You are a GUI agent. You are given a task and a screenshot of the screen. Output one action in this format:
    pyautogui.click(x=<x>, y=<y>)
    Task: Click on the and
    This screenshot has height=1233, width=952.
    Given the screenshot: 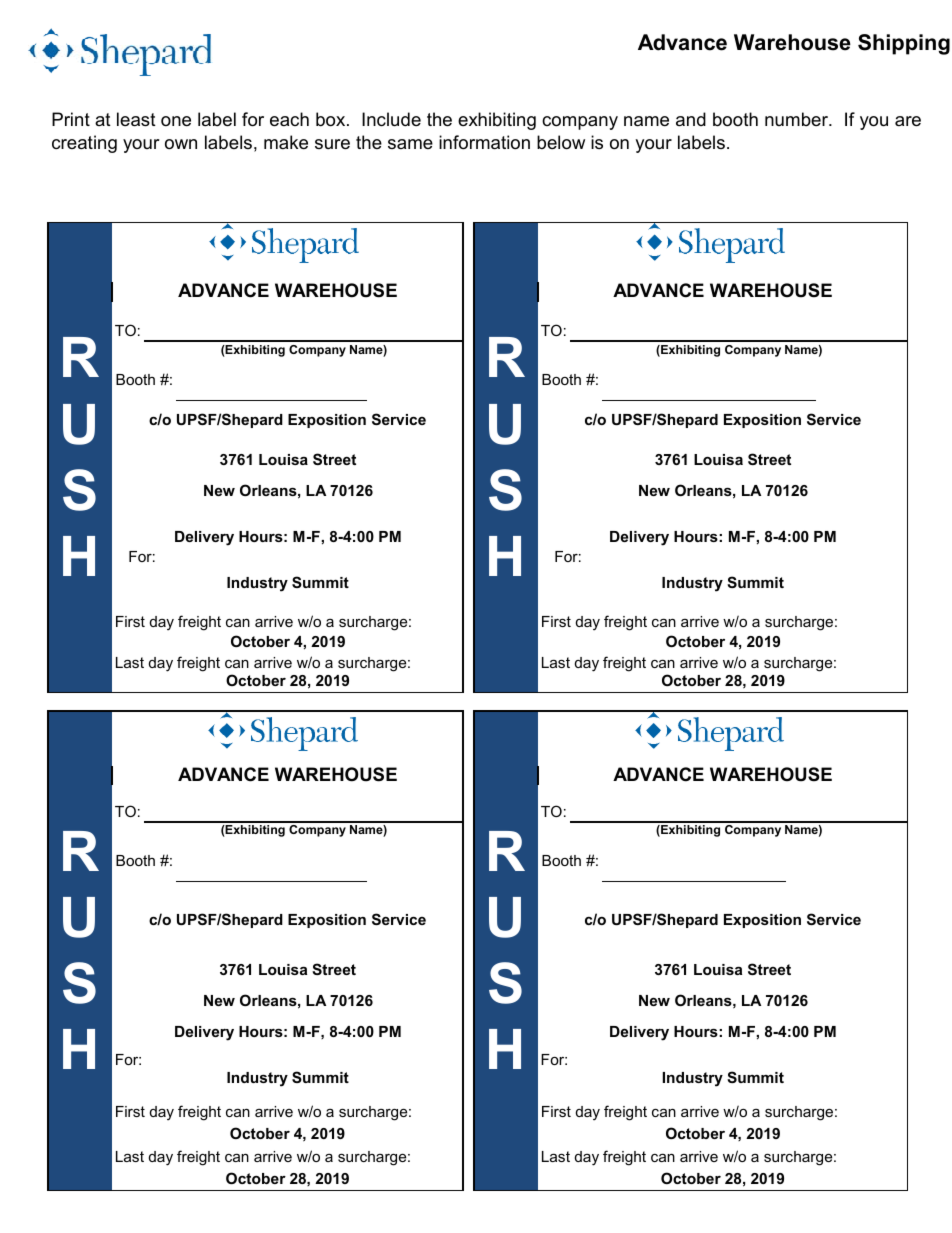 What is the action you would take?
    pyautogui.click(x=691, y=119)
